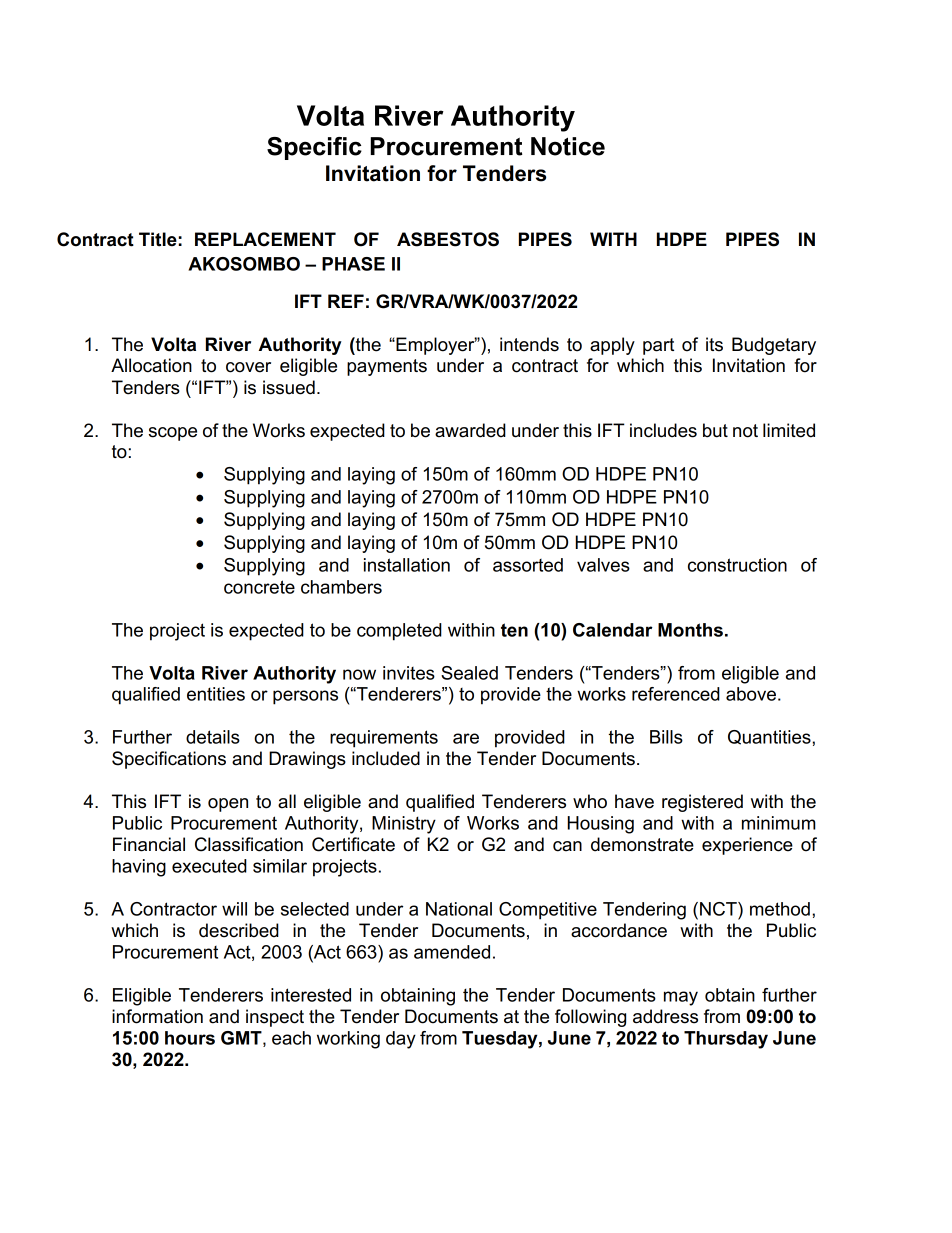  Describe the element at coordinates (173, 434) in the document. I see `scope` at that location.
